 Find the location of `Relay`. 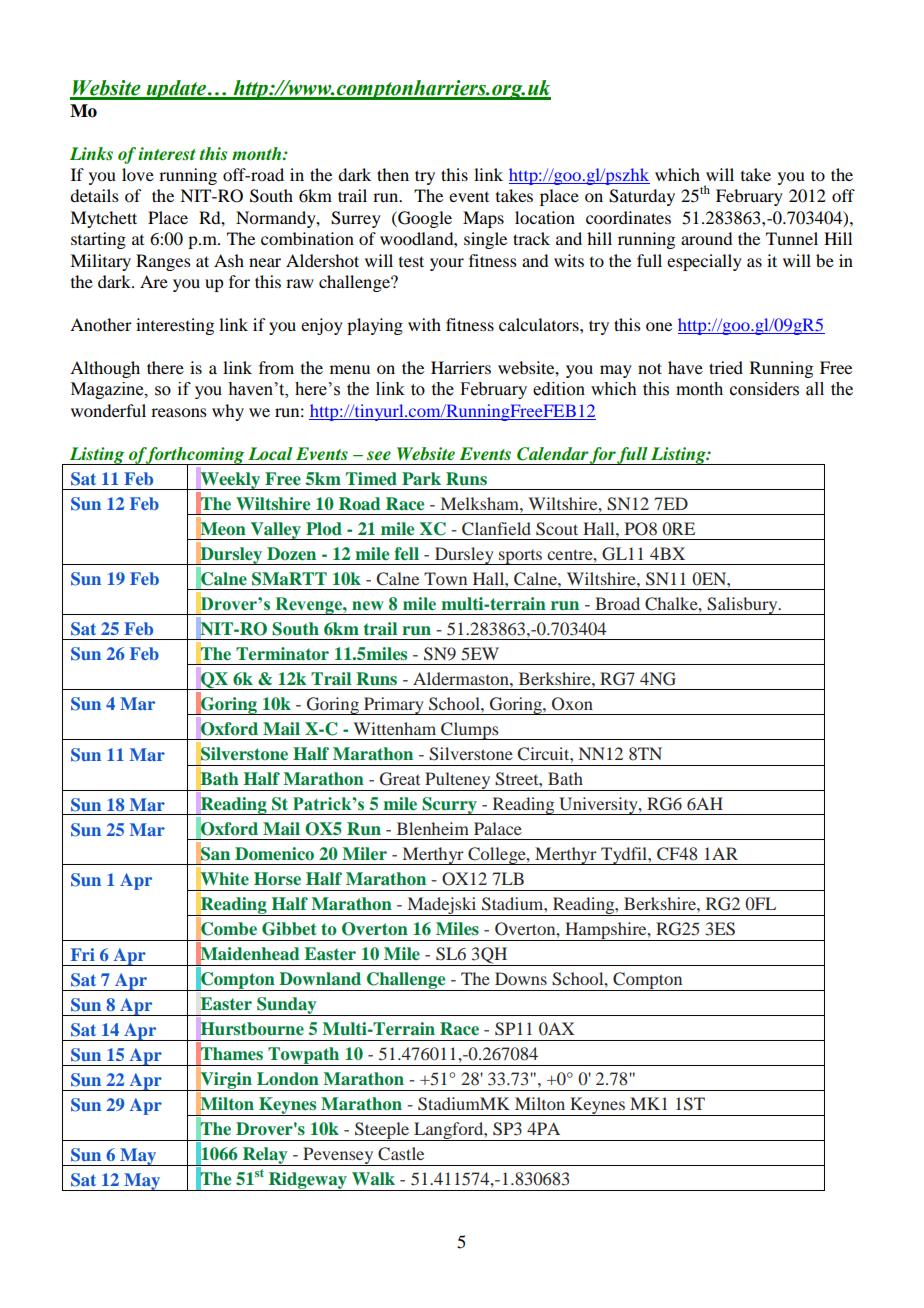

Relay is located at coordinates (265, 1156).
